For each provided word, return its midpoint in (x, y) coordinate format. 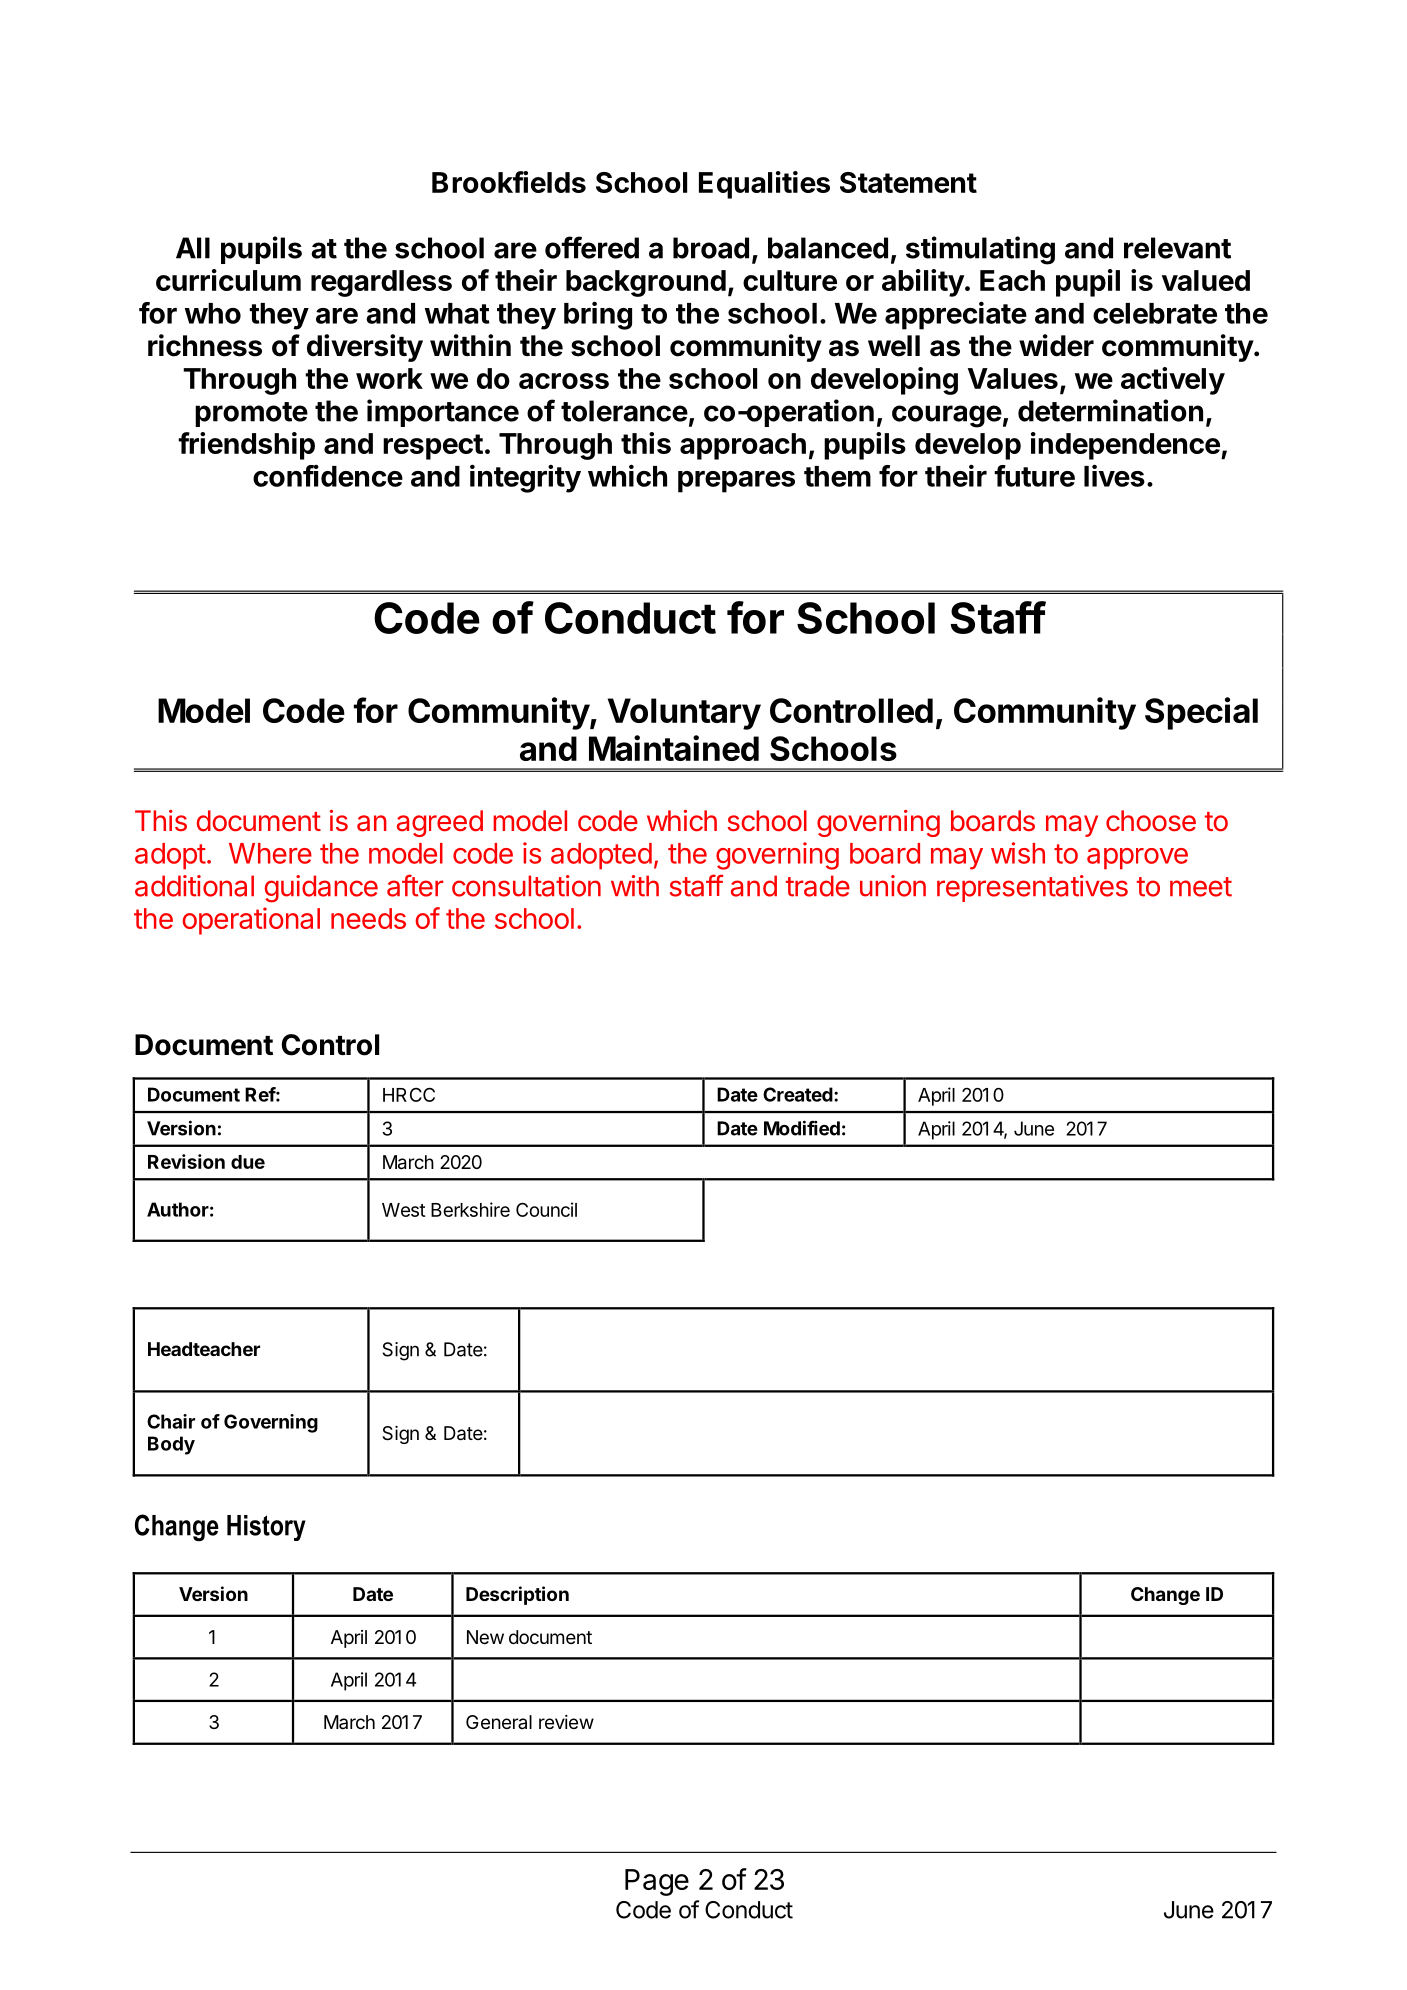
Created (798, 1094)
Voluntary (684, 714)
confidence (328, 476)
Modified (802, 1128)
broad (711, 248)
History (266, 1528)
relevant (1177, 248)
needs (368, 918)
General (499, 1722)
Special (1201, 713)
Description (517, 1595)
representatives (1032, 888)
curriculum (228, 280)
